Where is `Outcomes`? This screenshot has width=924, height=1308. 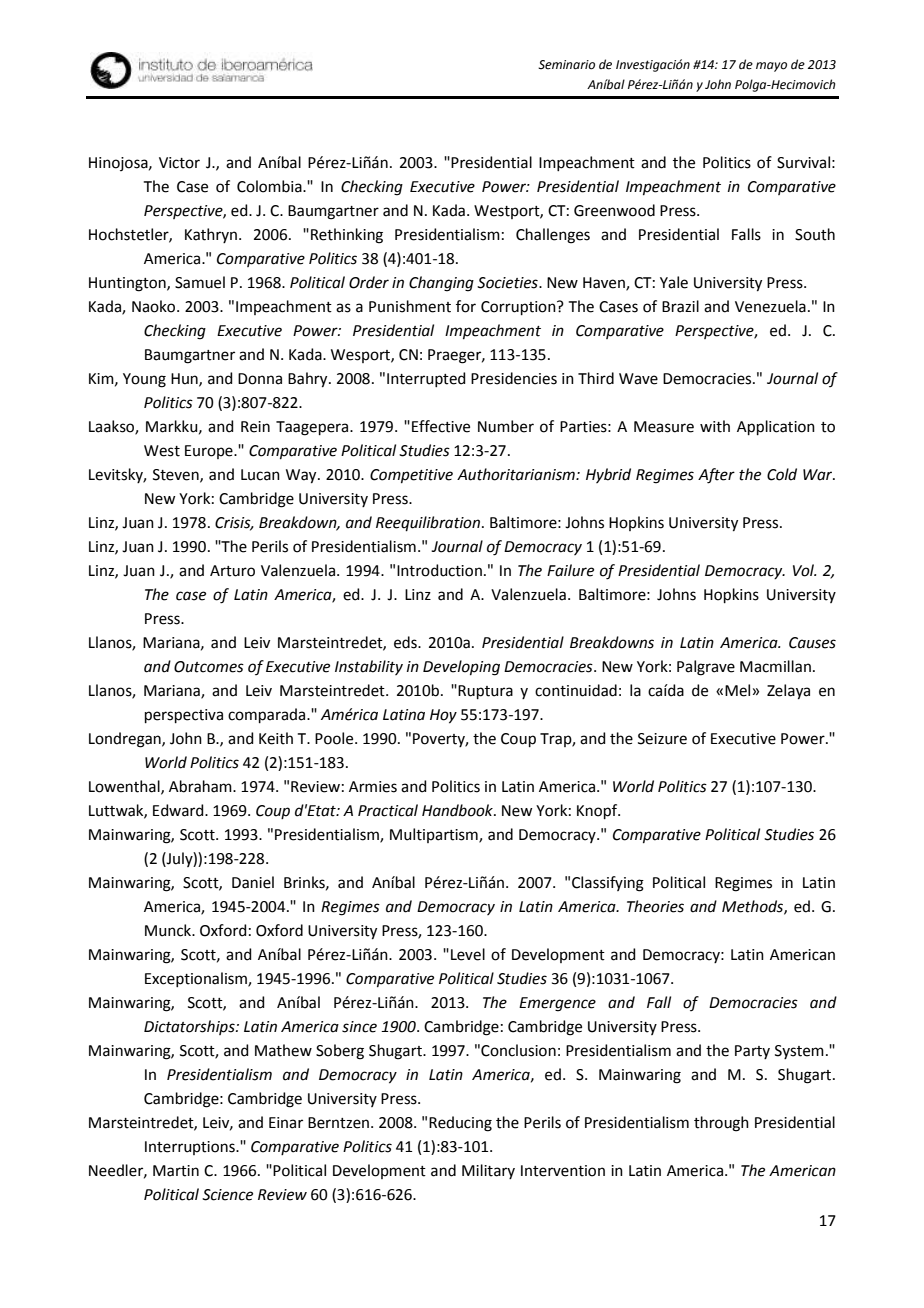
Outcomes is located at coordinates (209, 667).
